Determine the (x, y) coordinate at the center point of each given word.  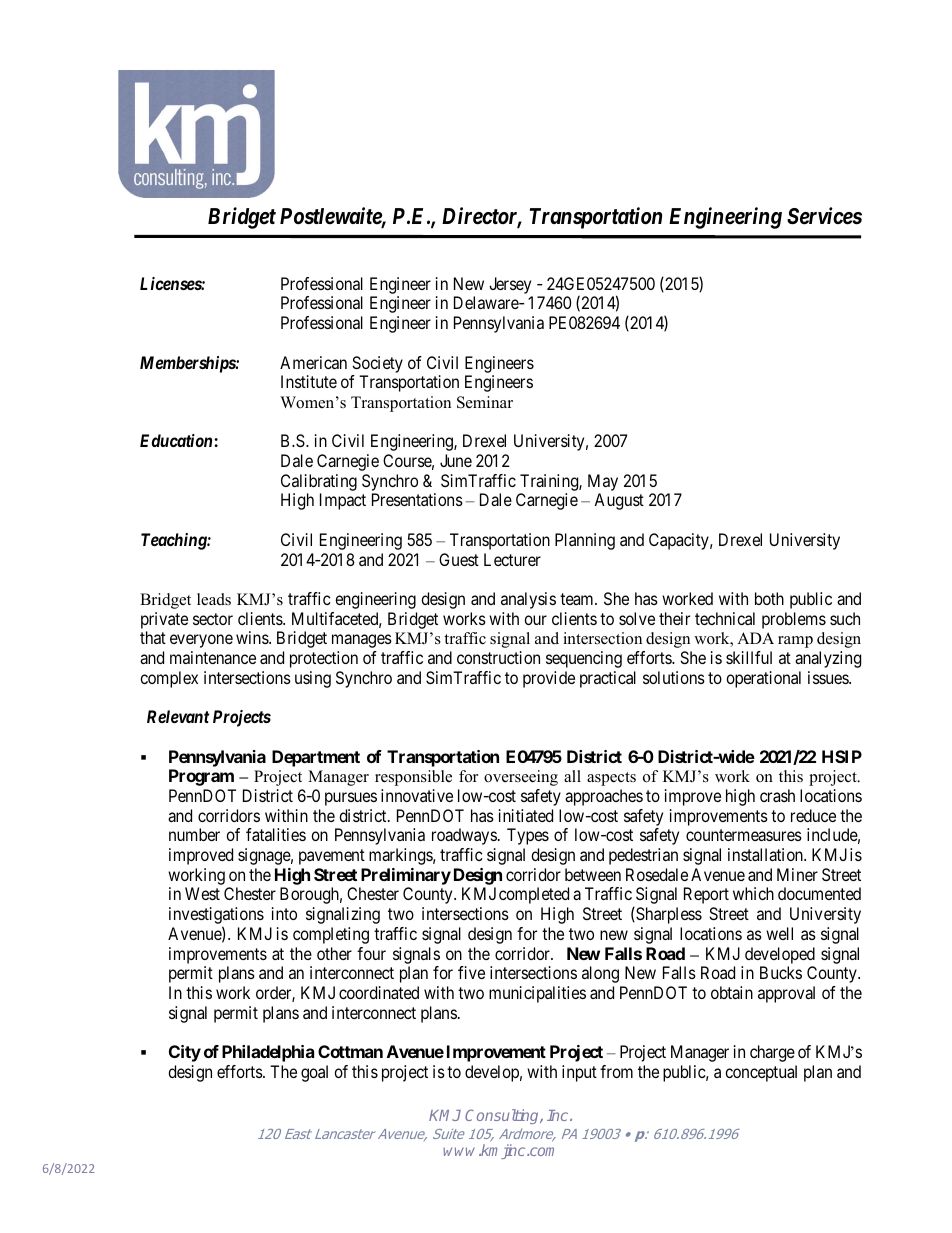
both (769, 598)
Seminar (485, 402)
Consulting (503, 1116)
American (313, 362)
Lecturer (512, 559)
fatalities (276, 834)
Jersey (511, 287)
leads (214, 599)
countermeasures (744, 835)
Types (528, 836)
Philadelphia (268, 1053)
